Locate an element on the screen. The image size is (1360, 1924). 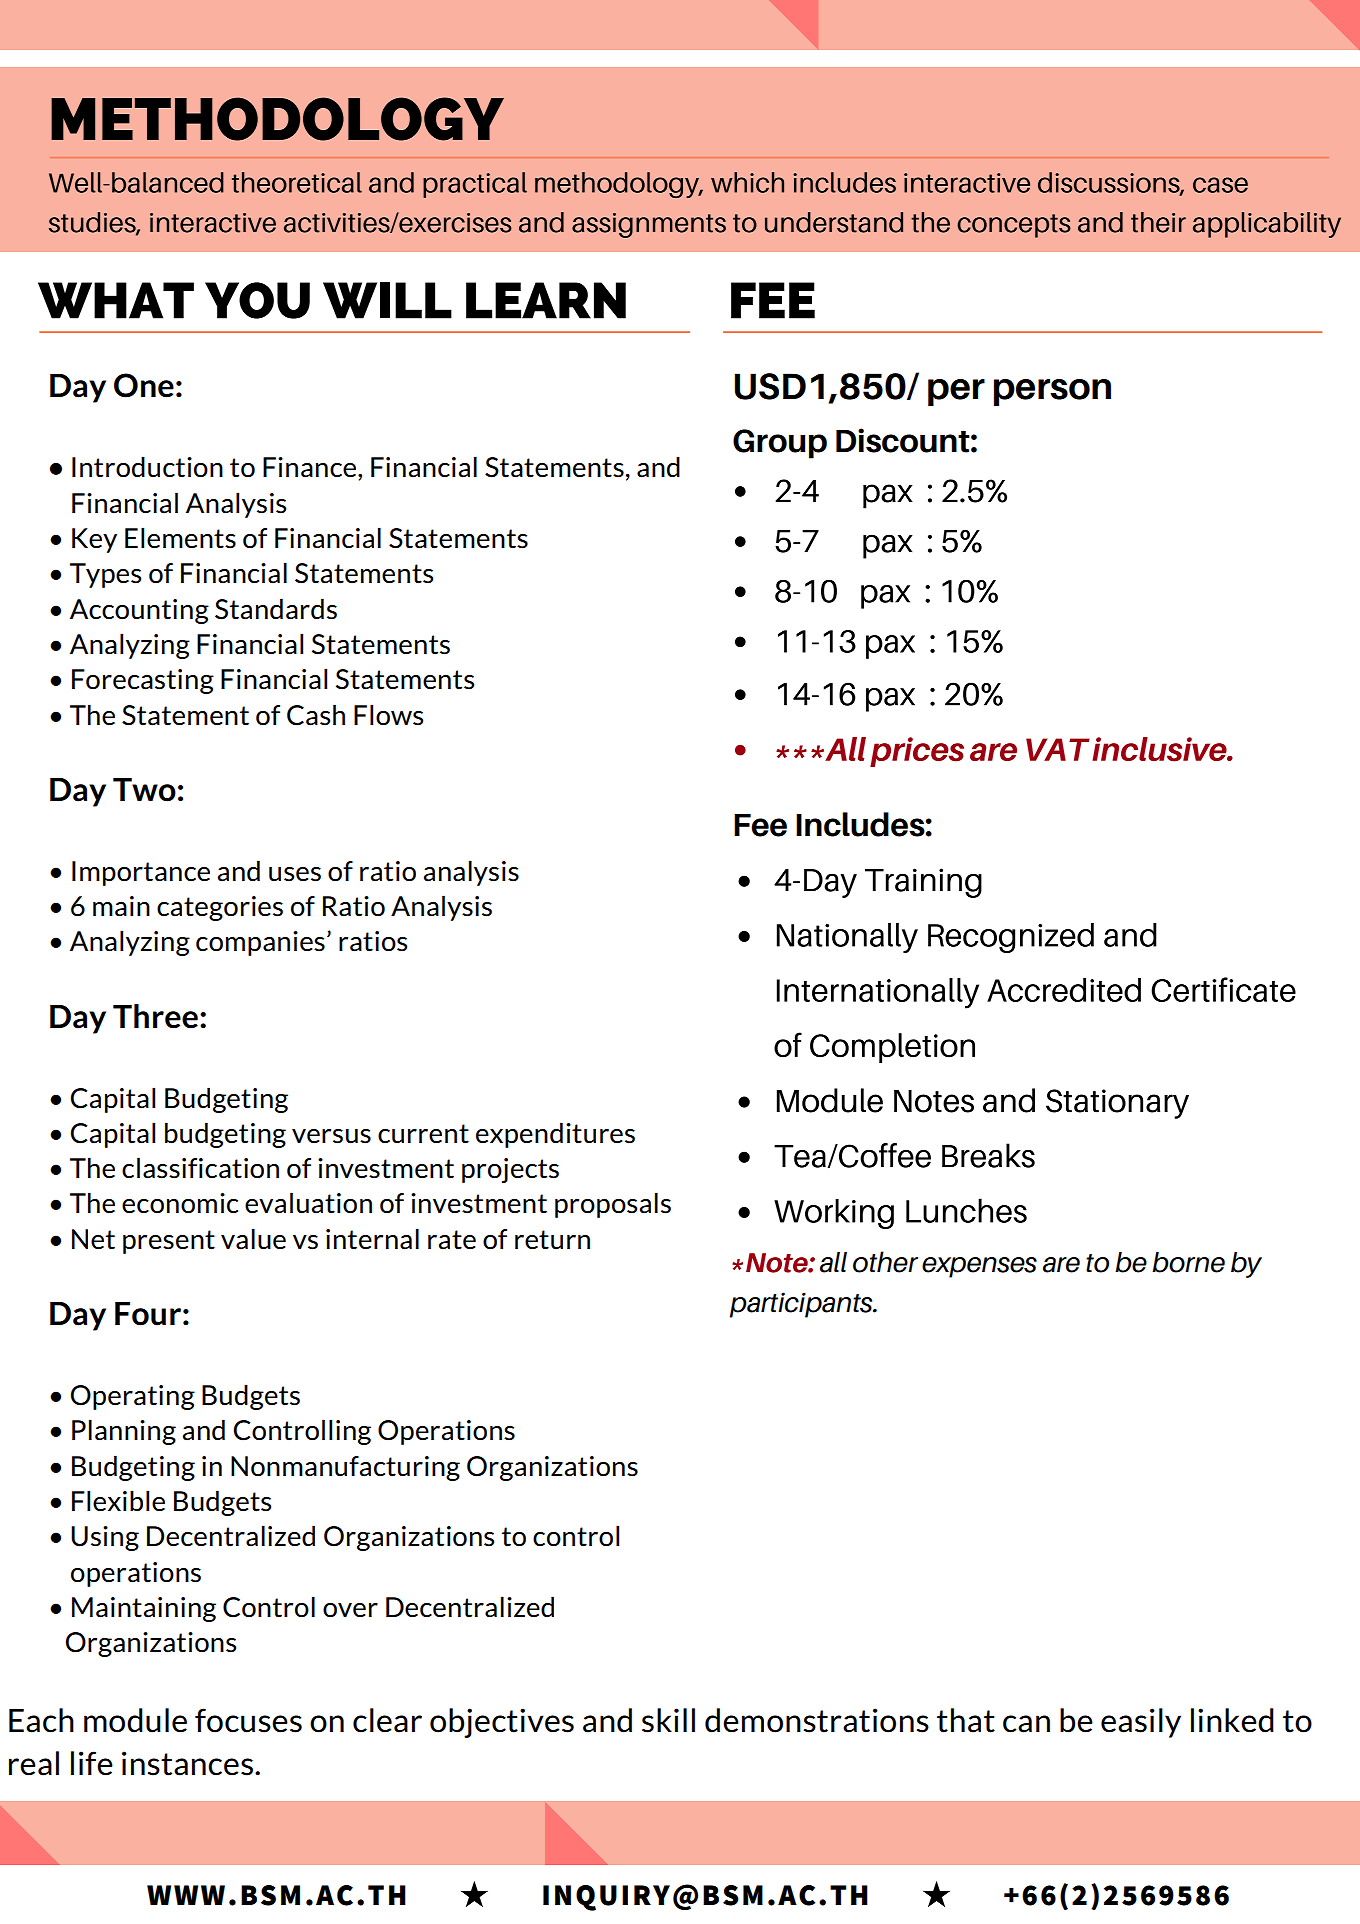
WHAT is located at coordinates (116, 300).
